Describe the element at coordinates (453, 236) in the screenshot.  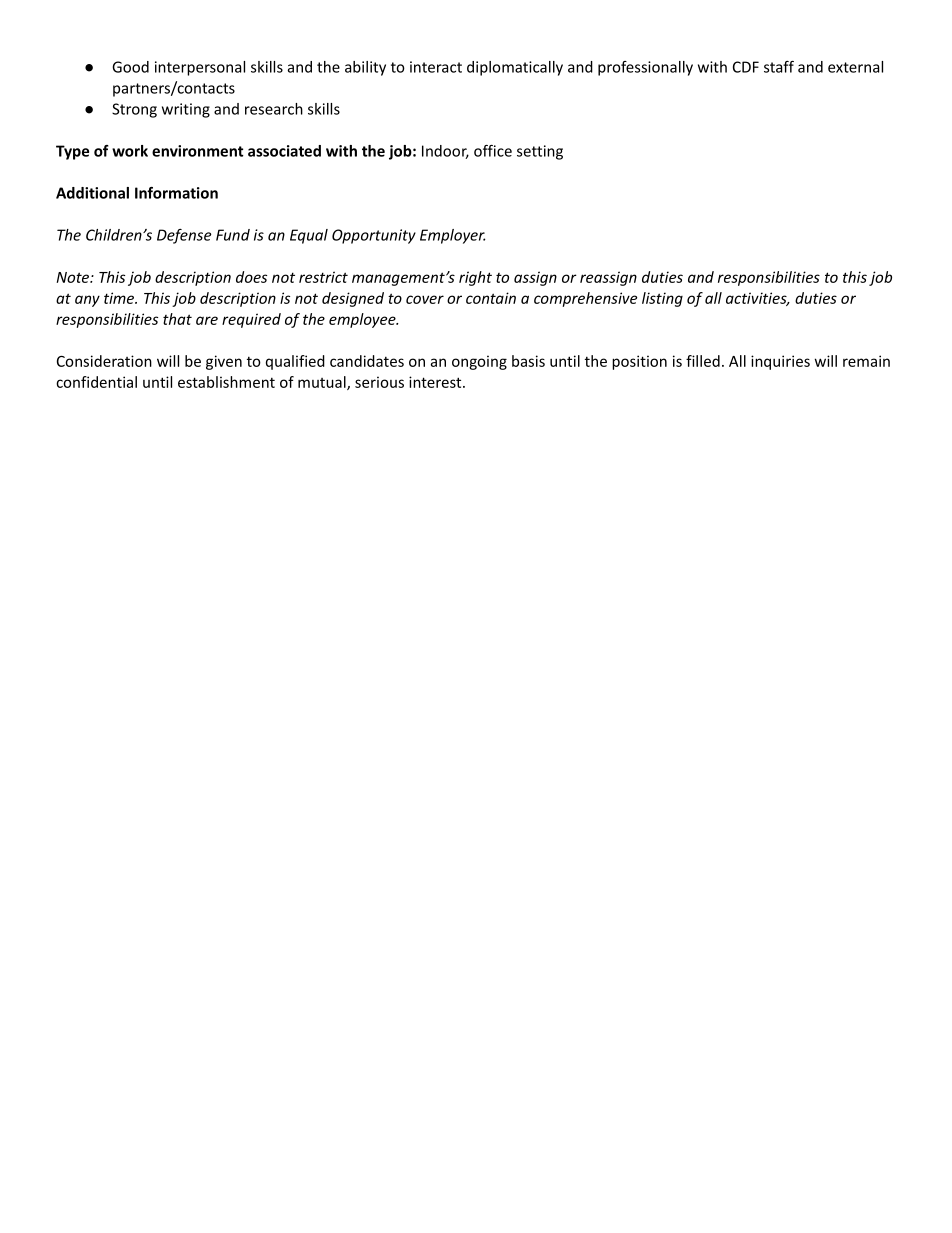
I see `Employer` at that location.
